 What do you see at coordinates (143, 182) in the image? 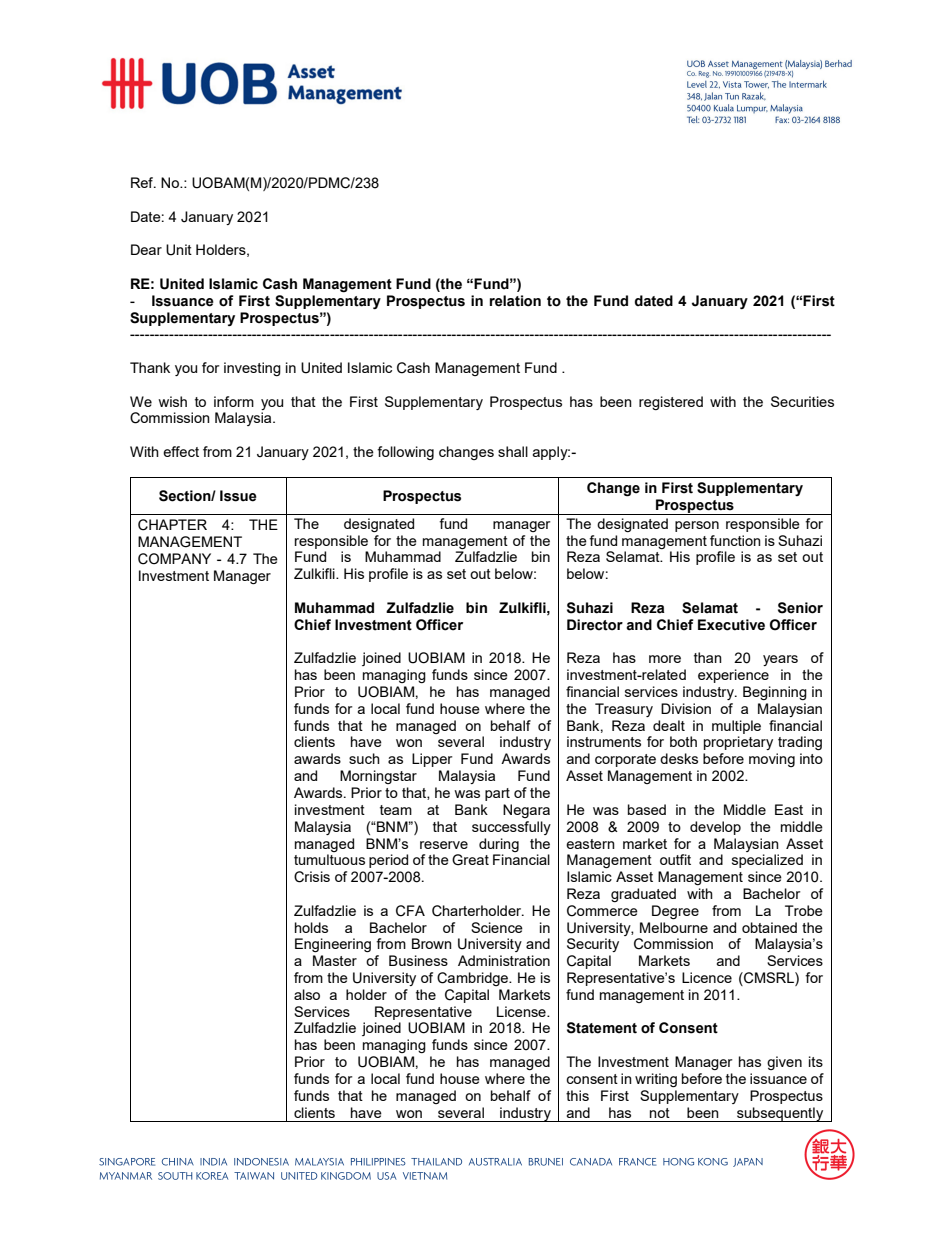
I see `Ref` at bounding box center [143, 182].
